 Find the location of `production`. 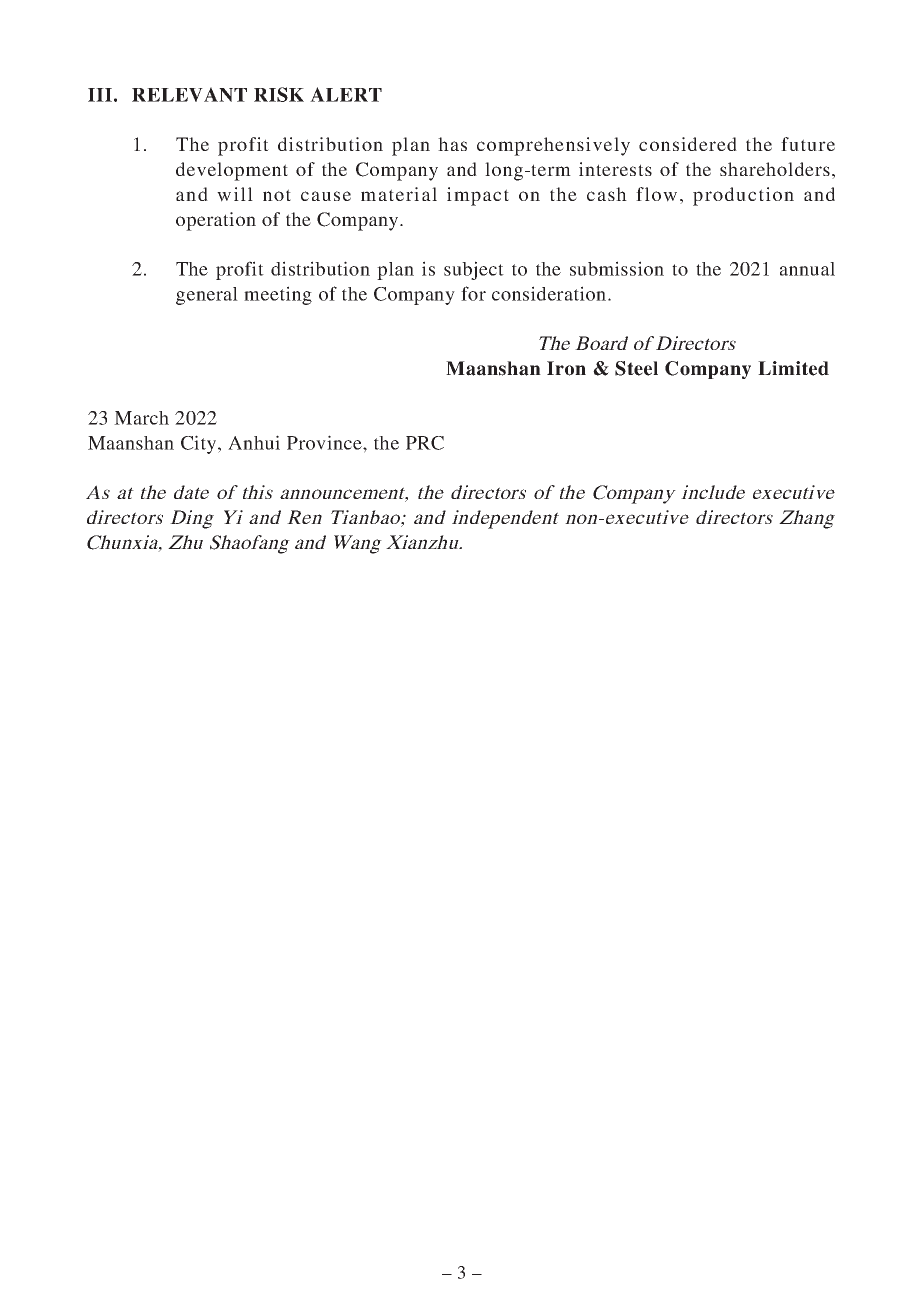

production is located at coordinates (743, 196).
